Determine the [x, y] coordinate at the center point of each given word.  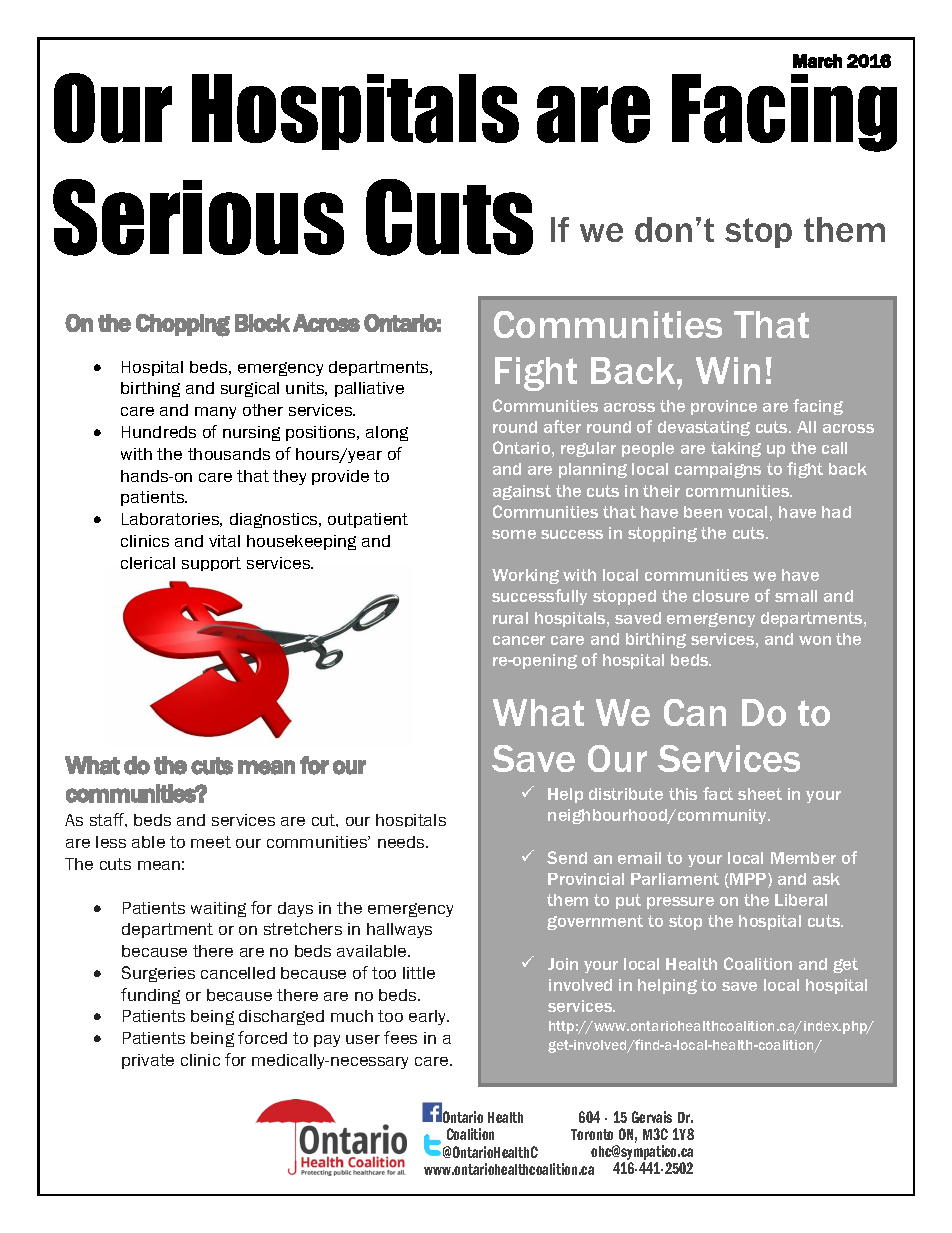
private [148, 1061]
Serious [198, 217]
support [211, 564]
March [817, 61]
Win [728, 370]
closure [721, 596]
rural [510, 618]
